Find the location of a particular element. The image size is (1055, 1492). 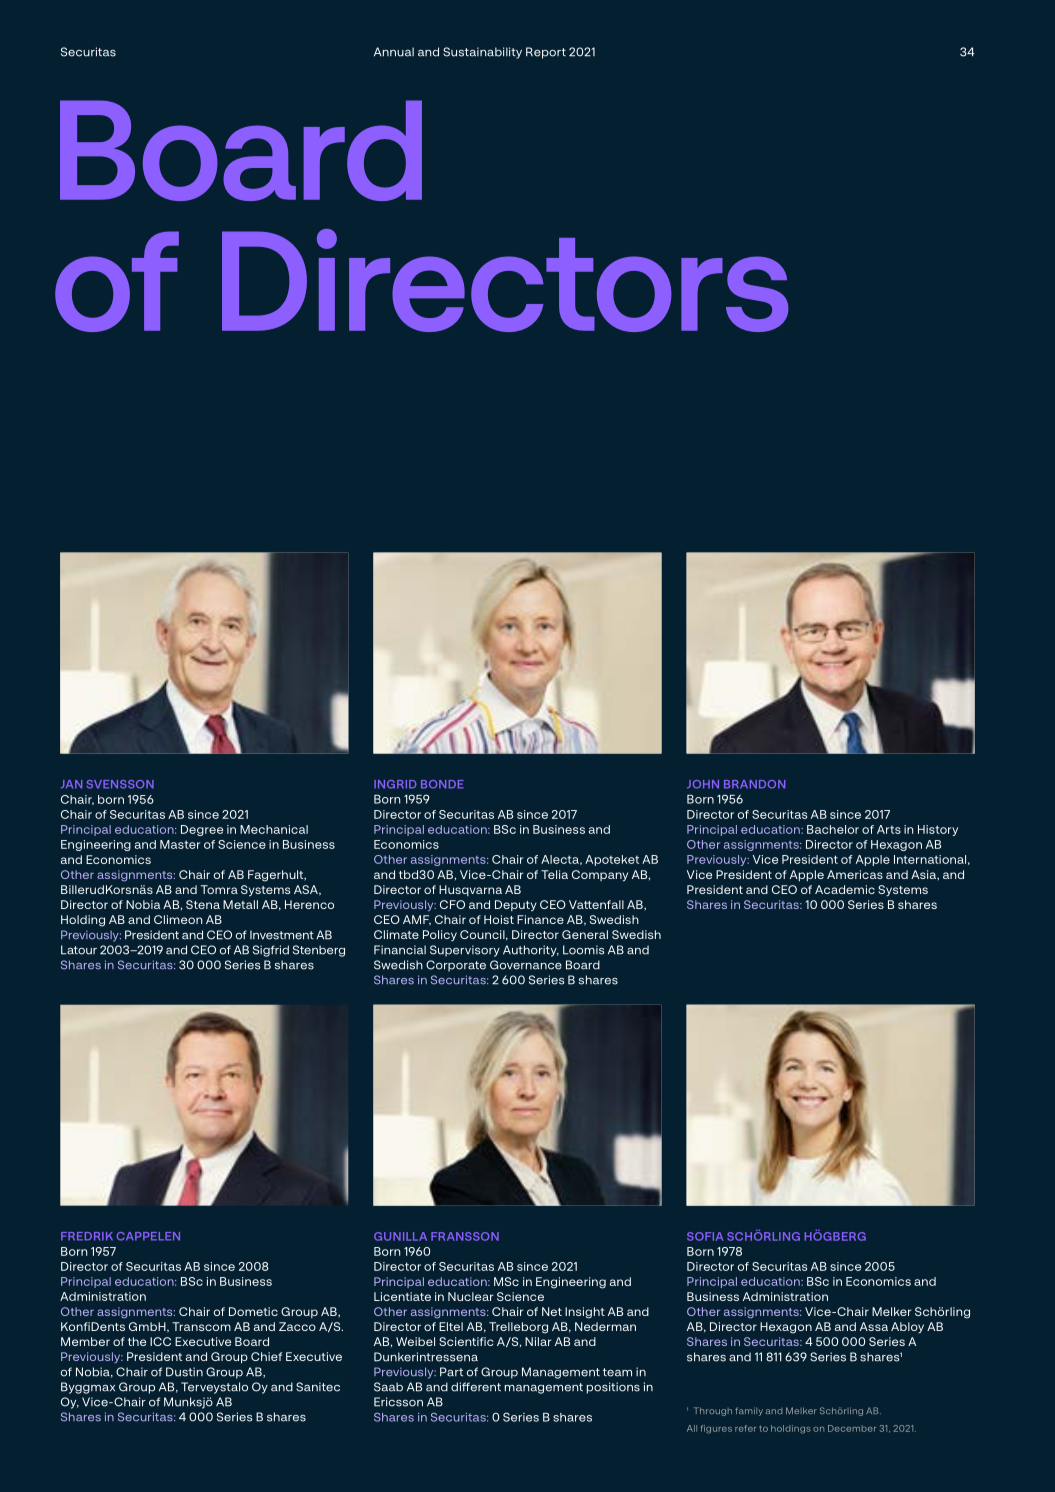

Academic is located at coordinates (845, 889).
